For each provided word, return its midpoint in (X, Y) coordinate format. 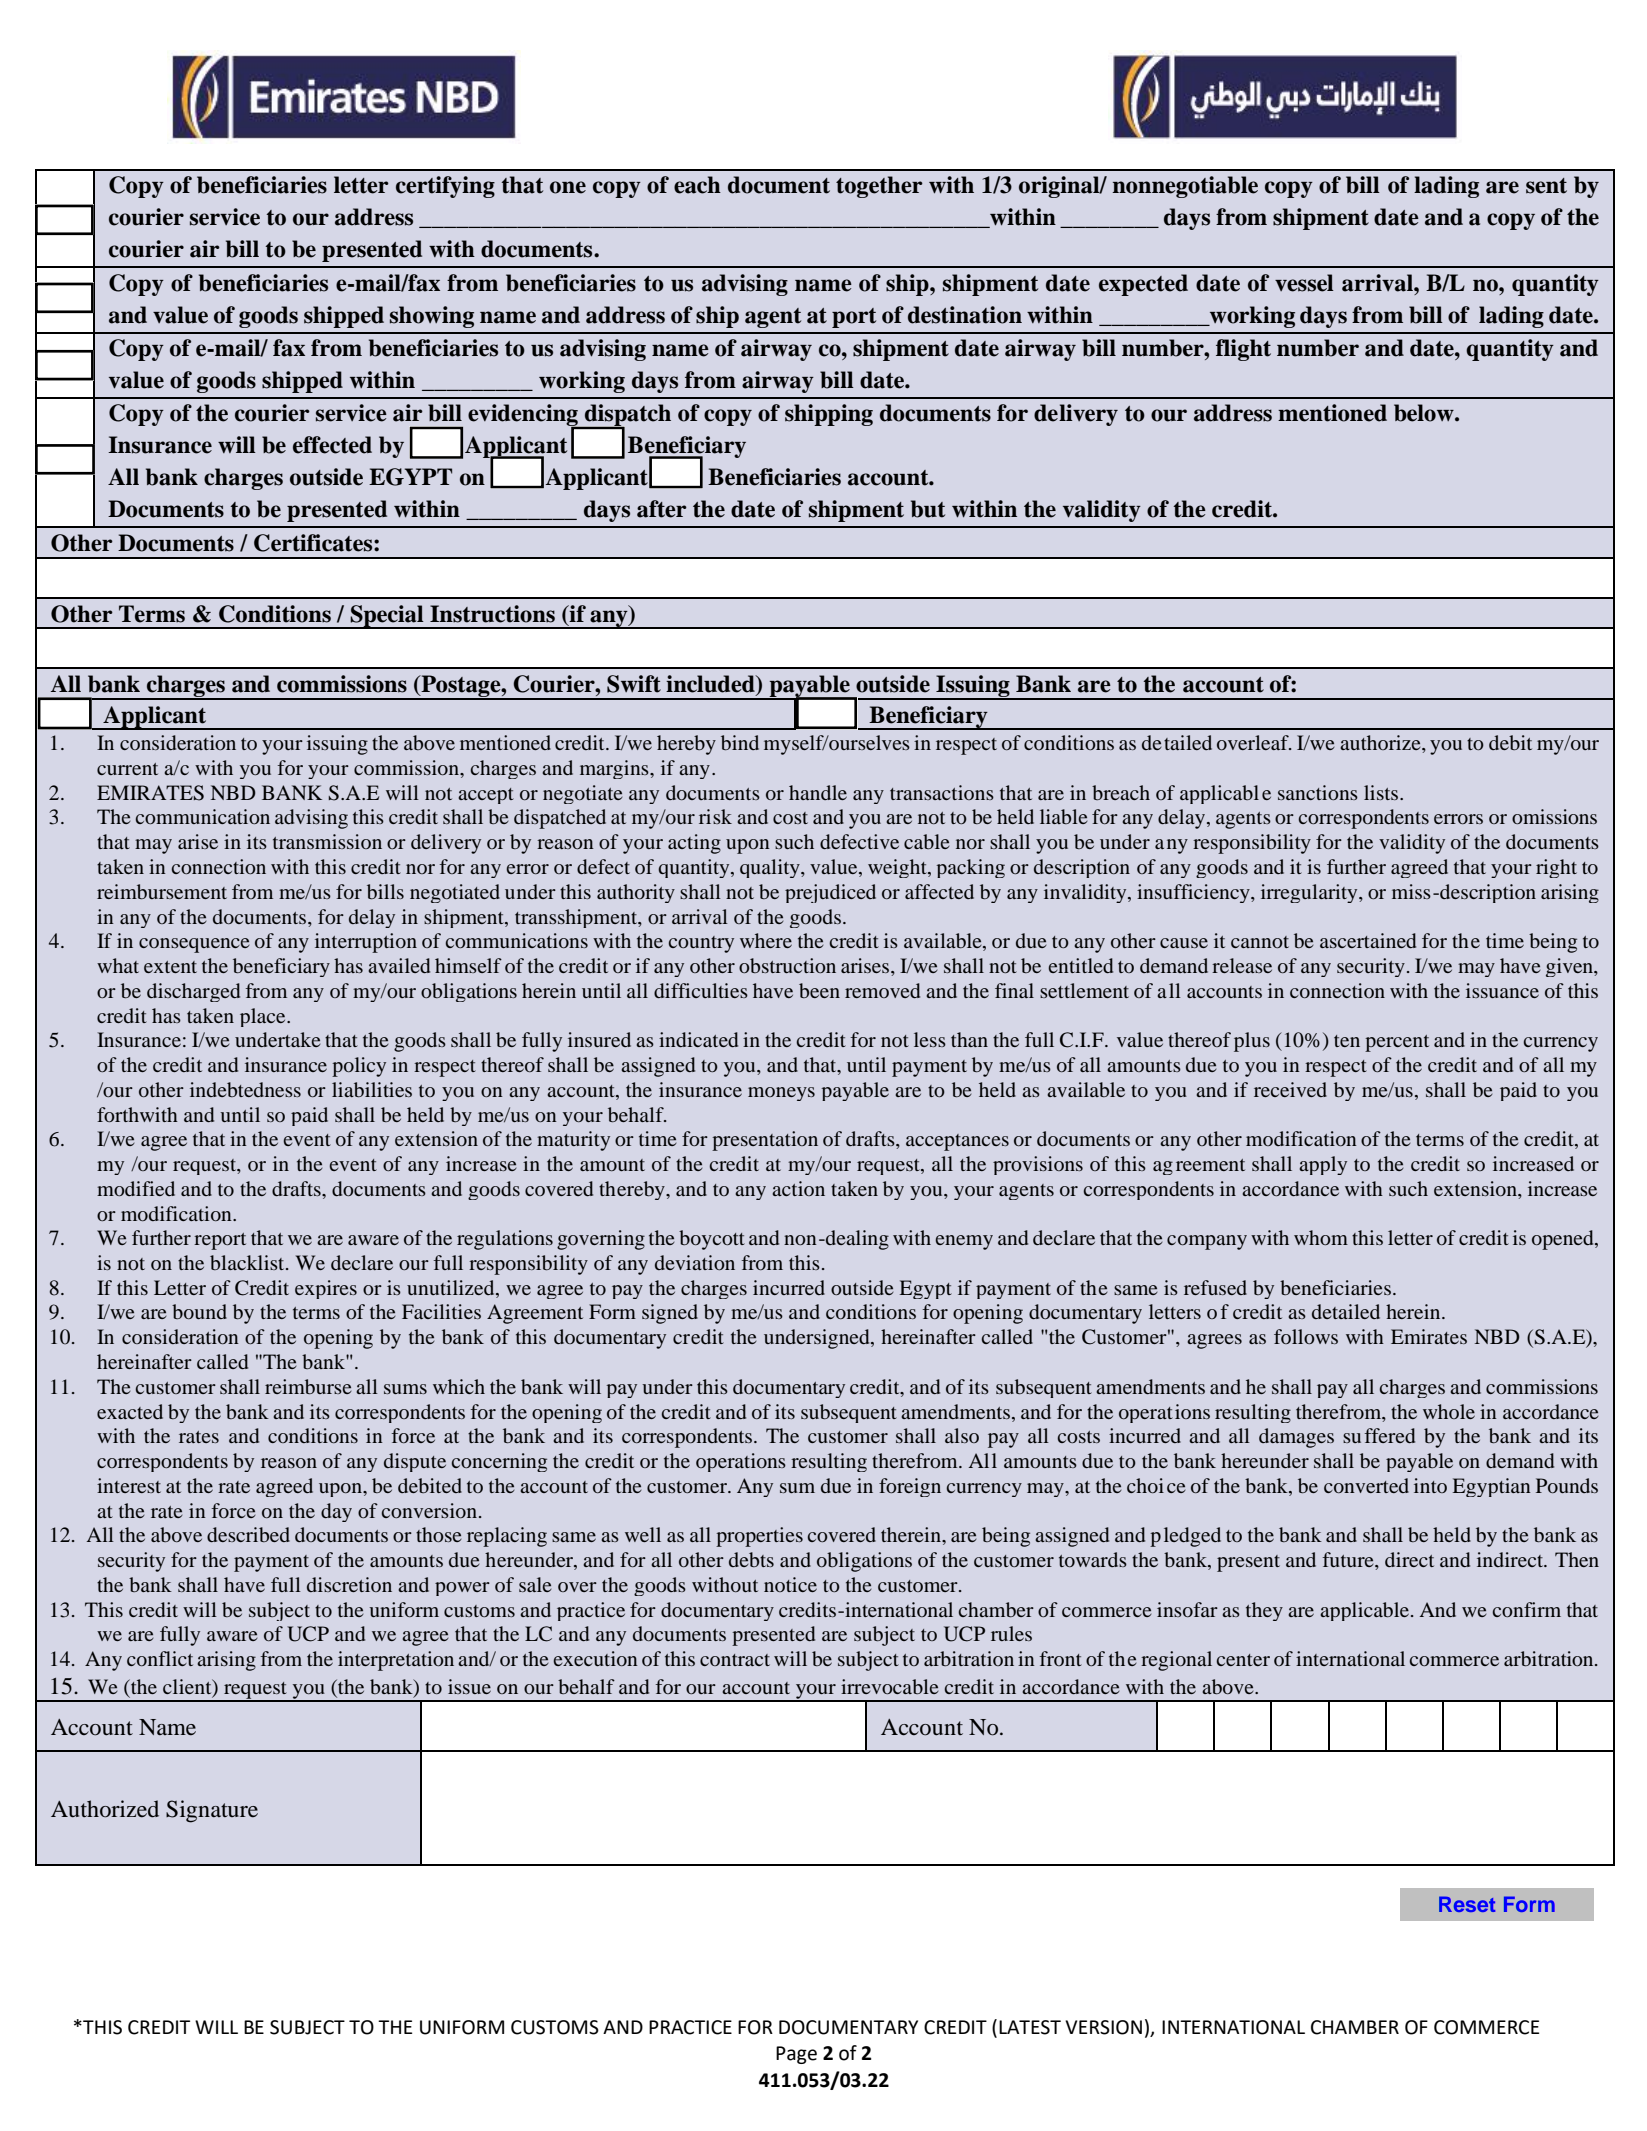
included (711, 685)
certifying (445, 187)
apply (1323, 1165)
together (879, 187)
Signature (212, 1811)
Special (387, 617)
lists (1382, 792)
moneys (781, 1094)
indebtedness (245, 1089)
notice (790, 1584)
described (248, 1534)
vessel (1304, 283)
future (1349, 1559)
